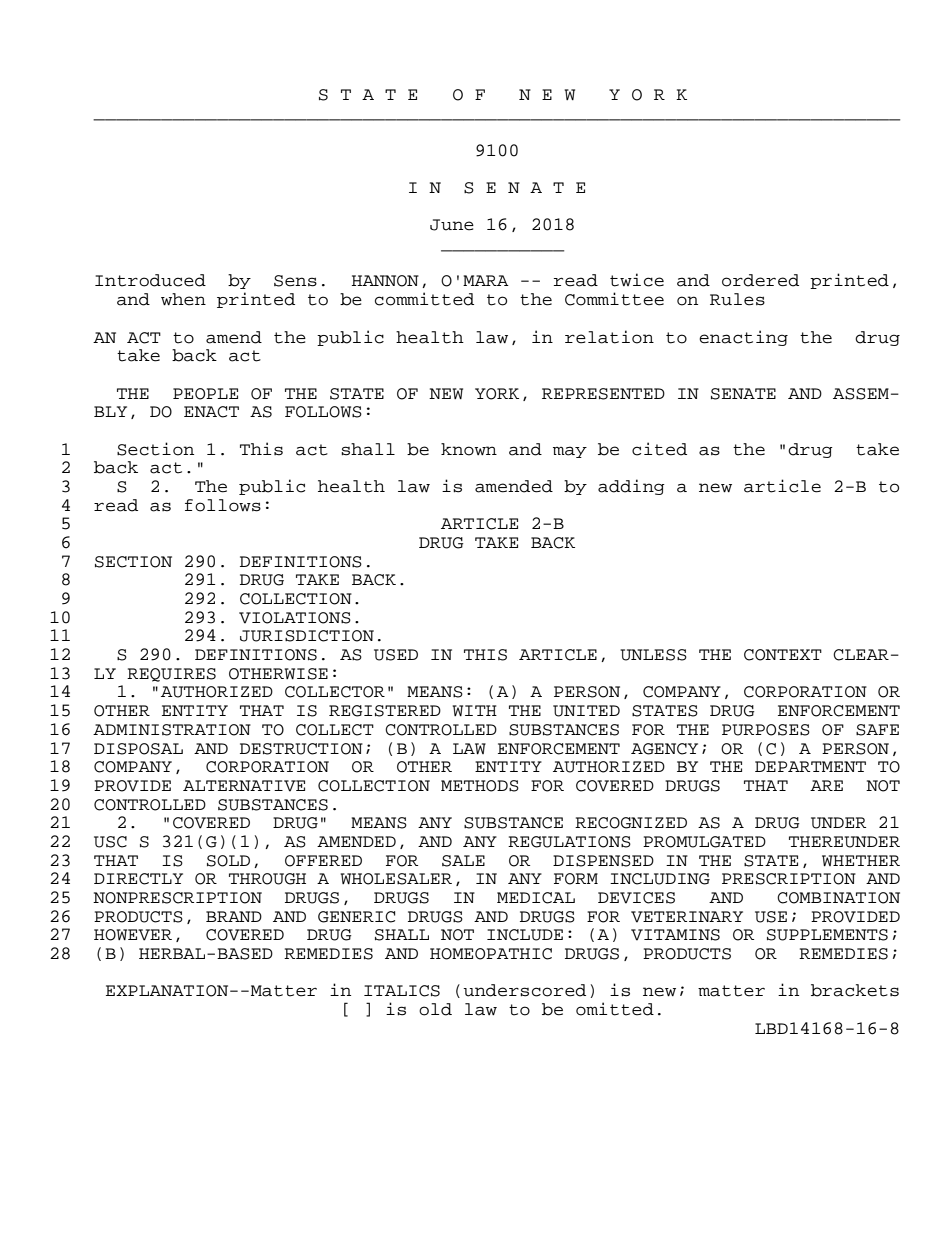 The height and width of the screenshot is (1233, 952). Describe the element at coordinates (133, 935) in the screenshot. I see `HOWEVER` at that location.
